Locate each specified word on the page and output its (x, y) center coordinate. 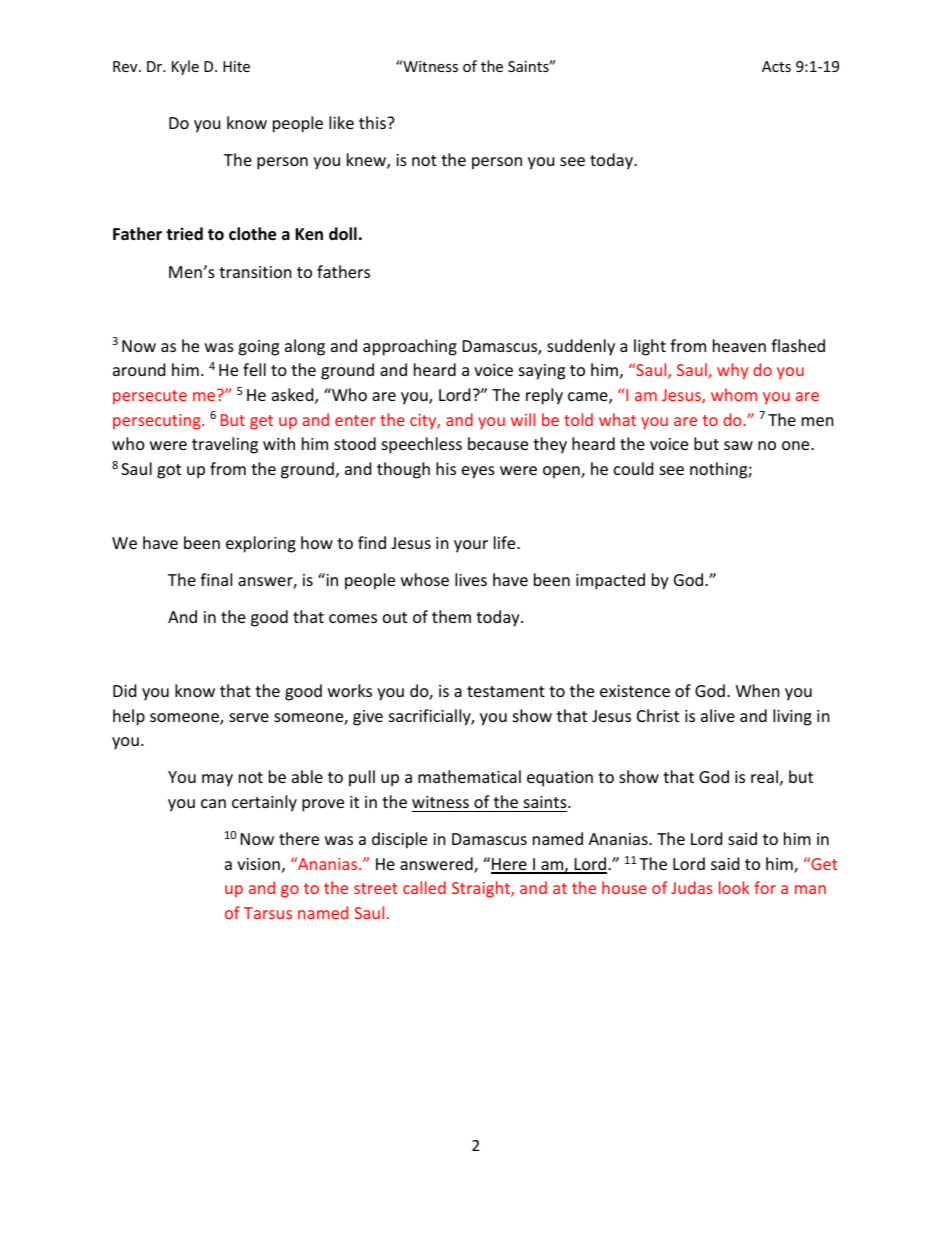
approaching (410, 347)
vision (258, 864)
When (758, 690)
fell (254, 369)
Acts (776, 66)
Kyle (185, 67)
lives (471, 579)
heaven (739, 345)
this (373, 122)
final (216, 579)
